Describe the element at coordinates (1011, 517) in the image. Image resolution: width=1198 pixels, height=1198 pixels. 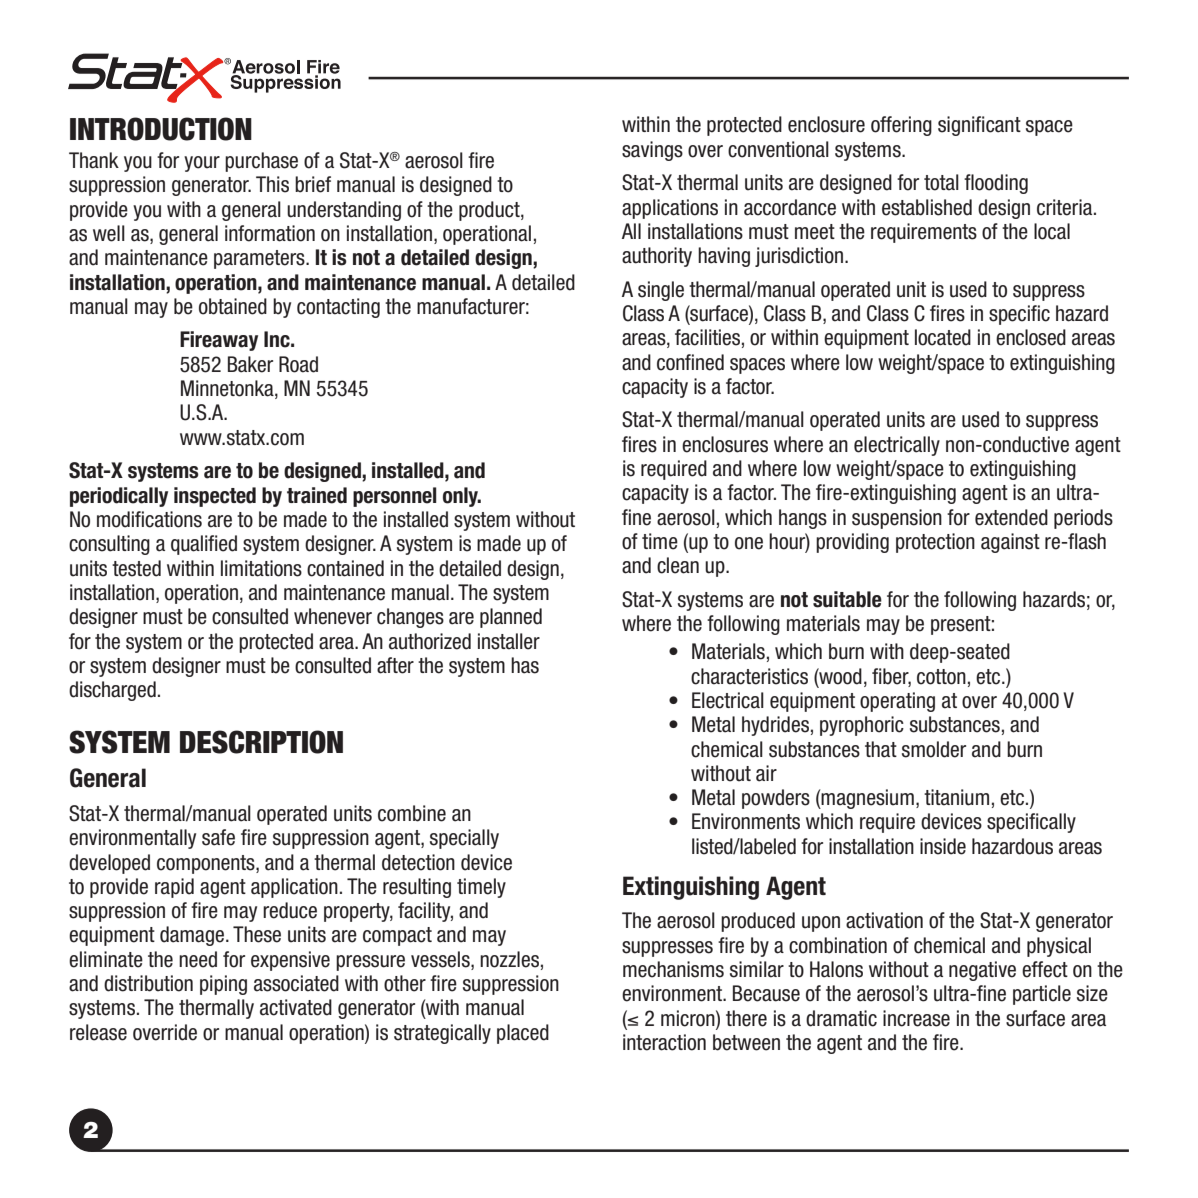
I see `extended` at that location.
